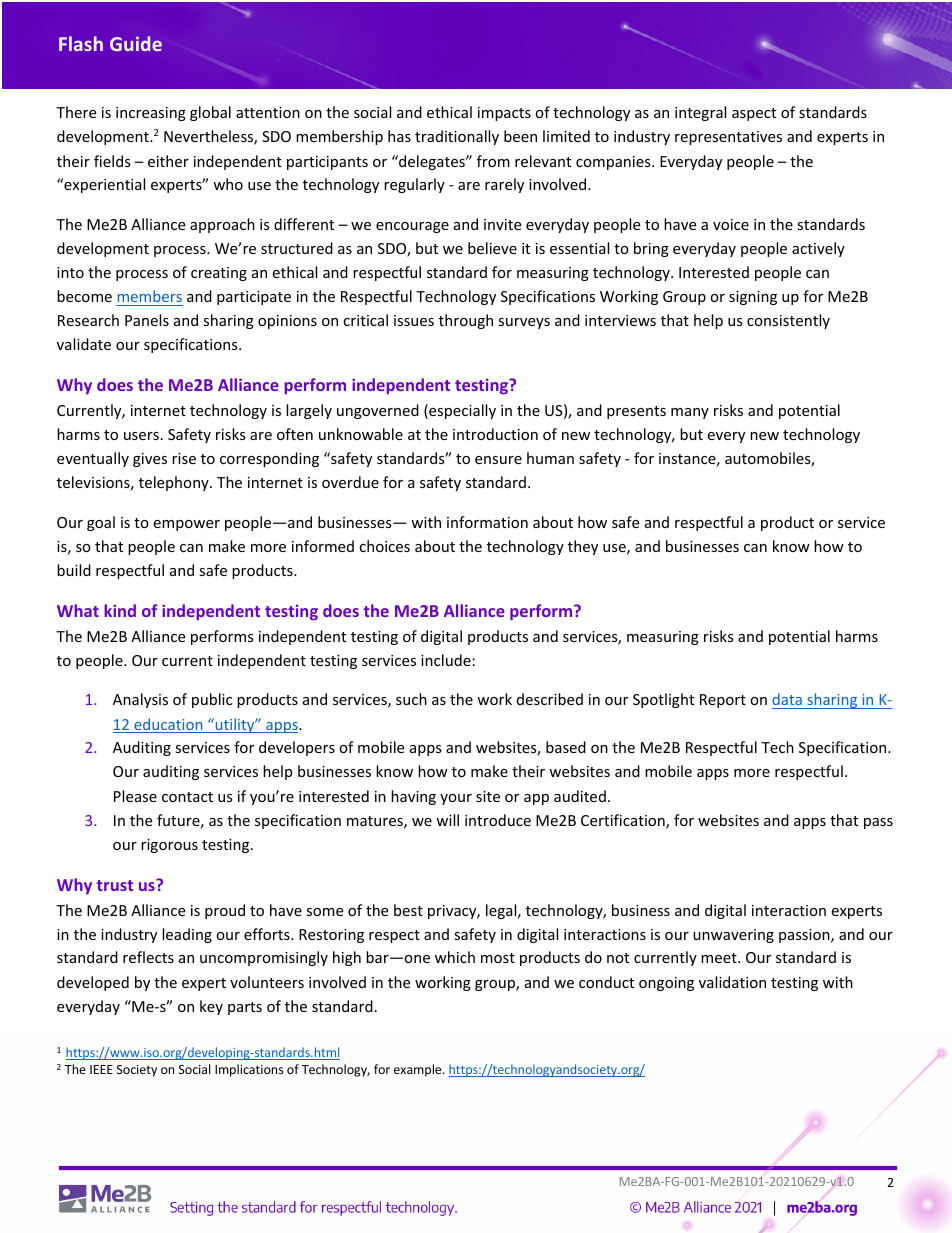 The width and height of the page is (952, 1233). What do you see at coordinates (136, 43) in the page?
I see `Guide` at bounding box center [136, 43].
